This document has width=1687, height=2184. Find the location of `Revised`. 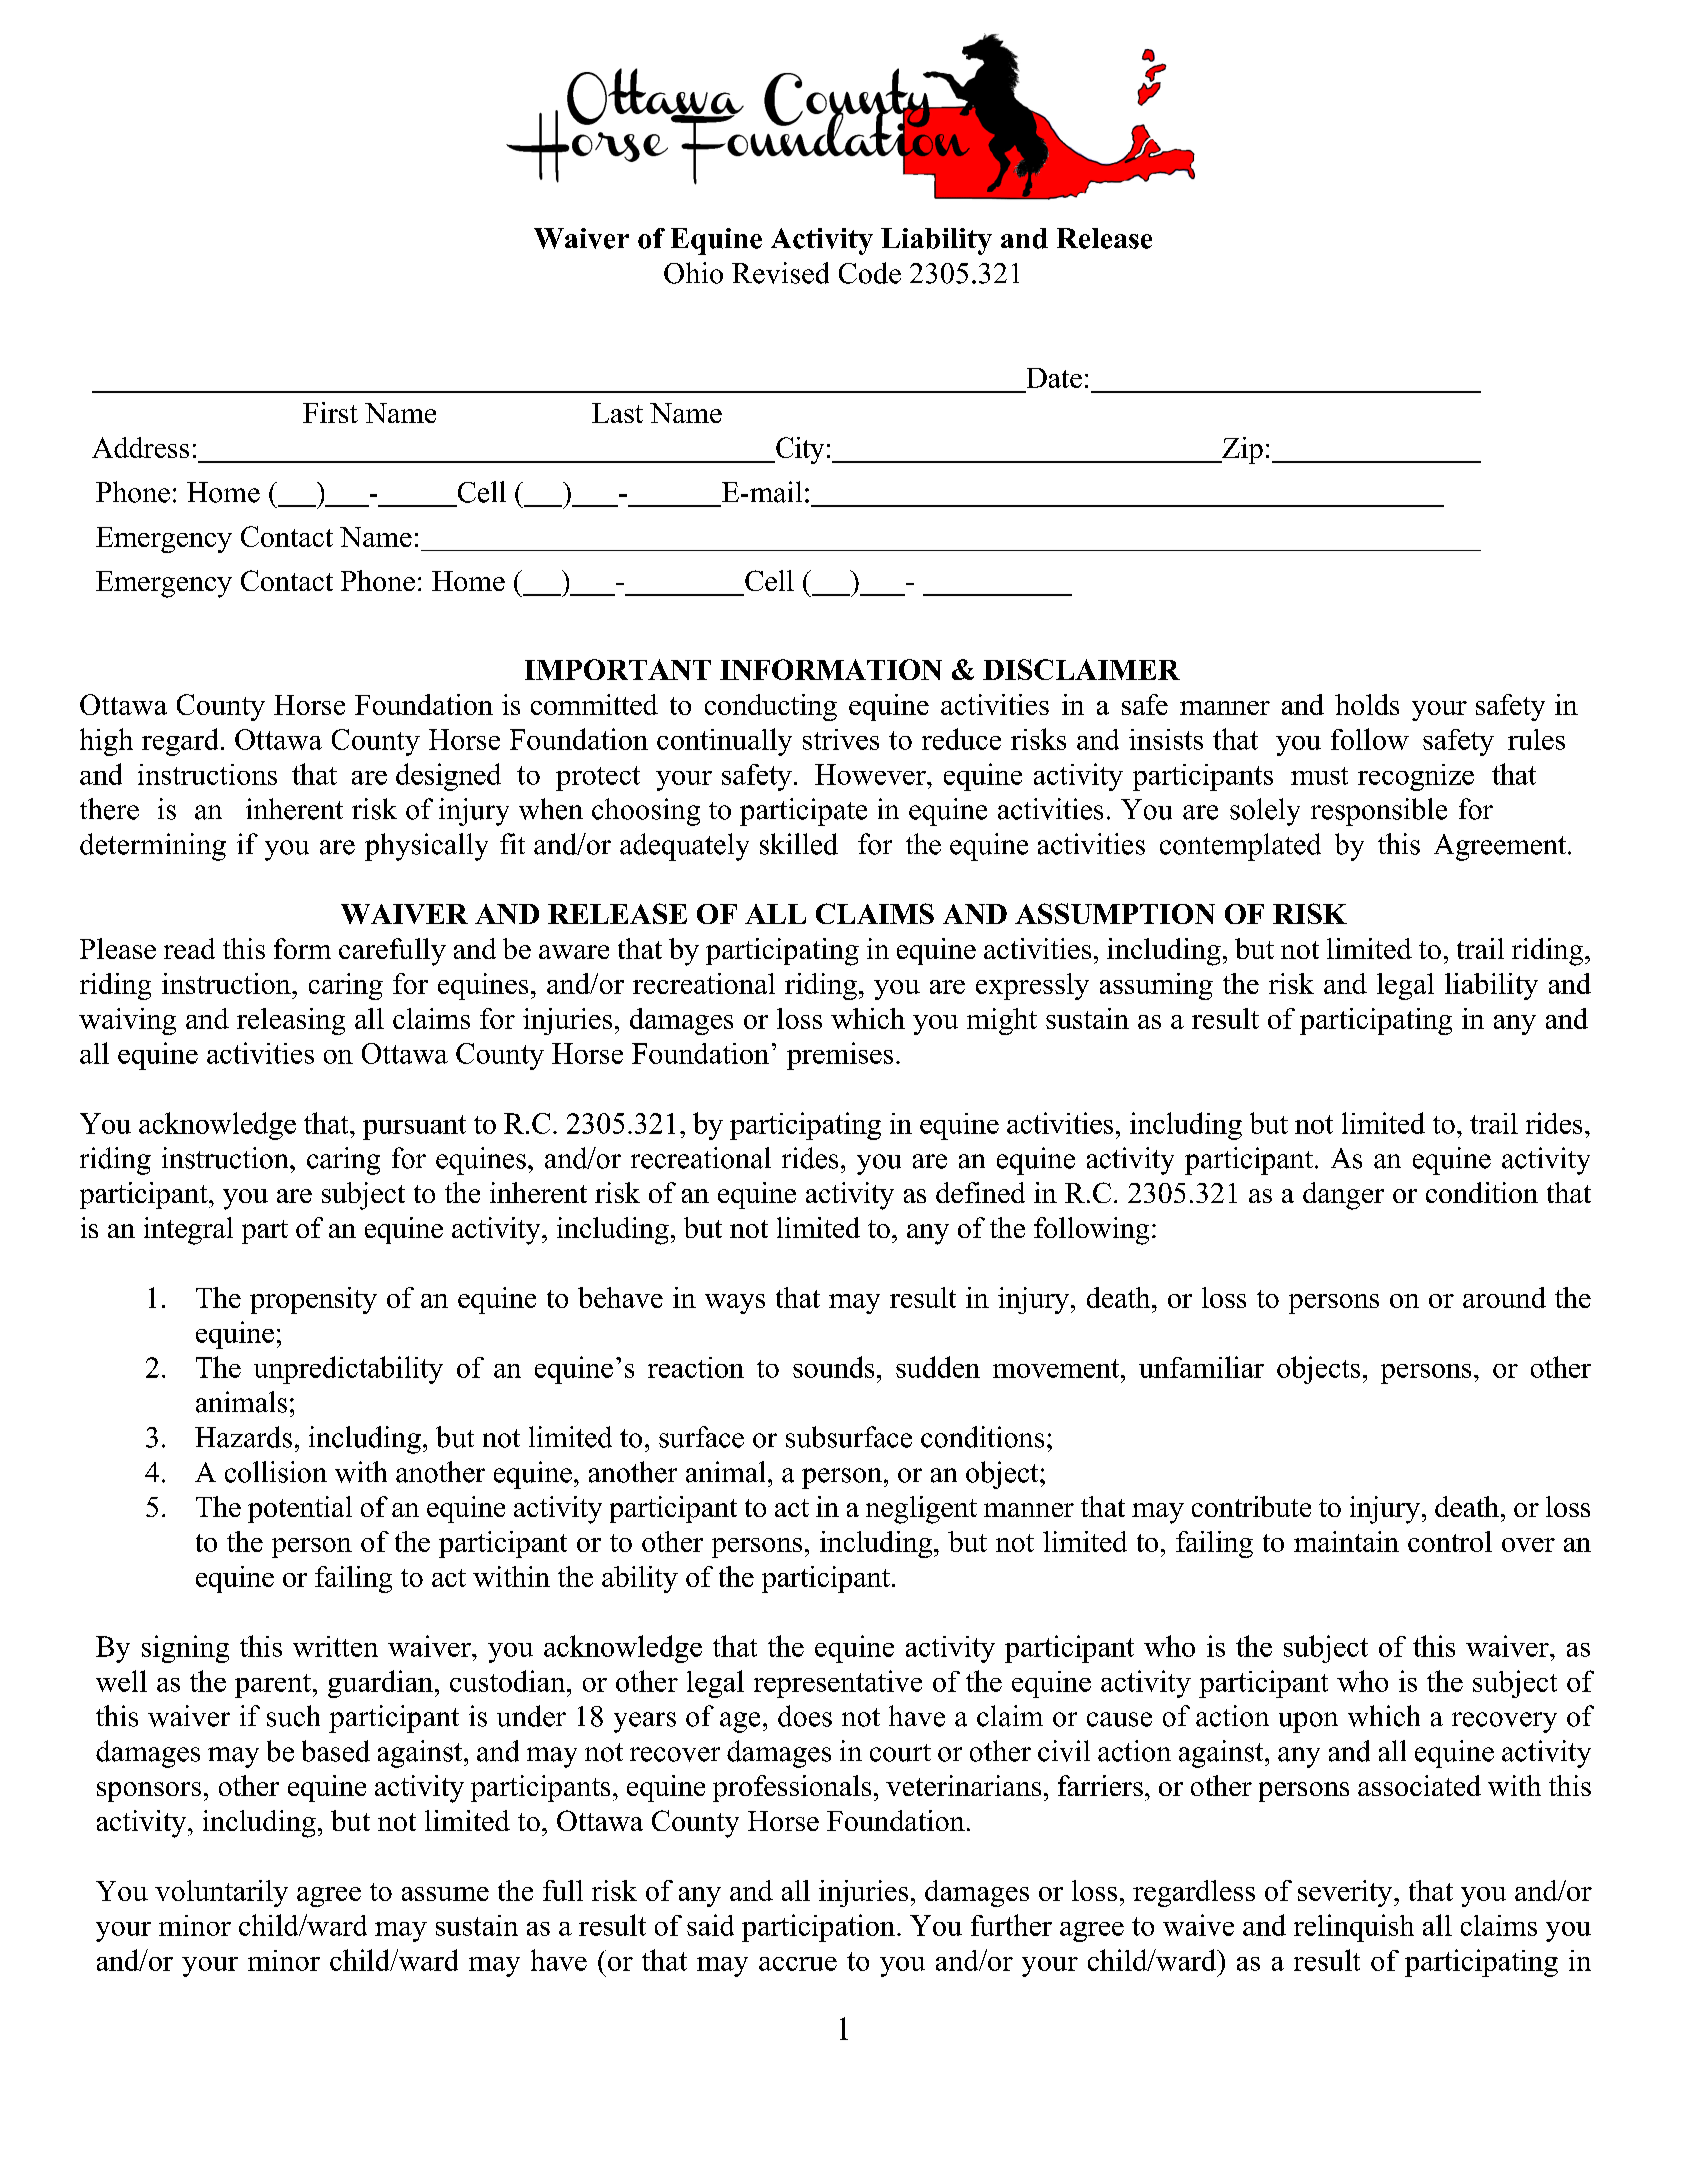

Revised is located at coordinates (780, 273).
